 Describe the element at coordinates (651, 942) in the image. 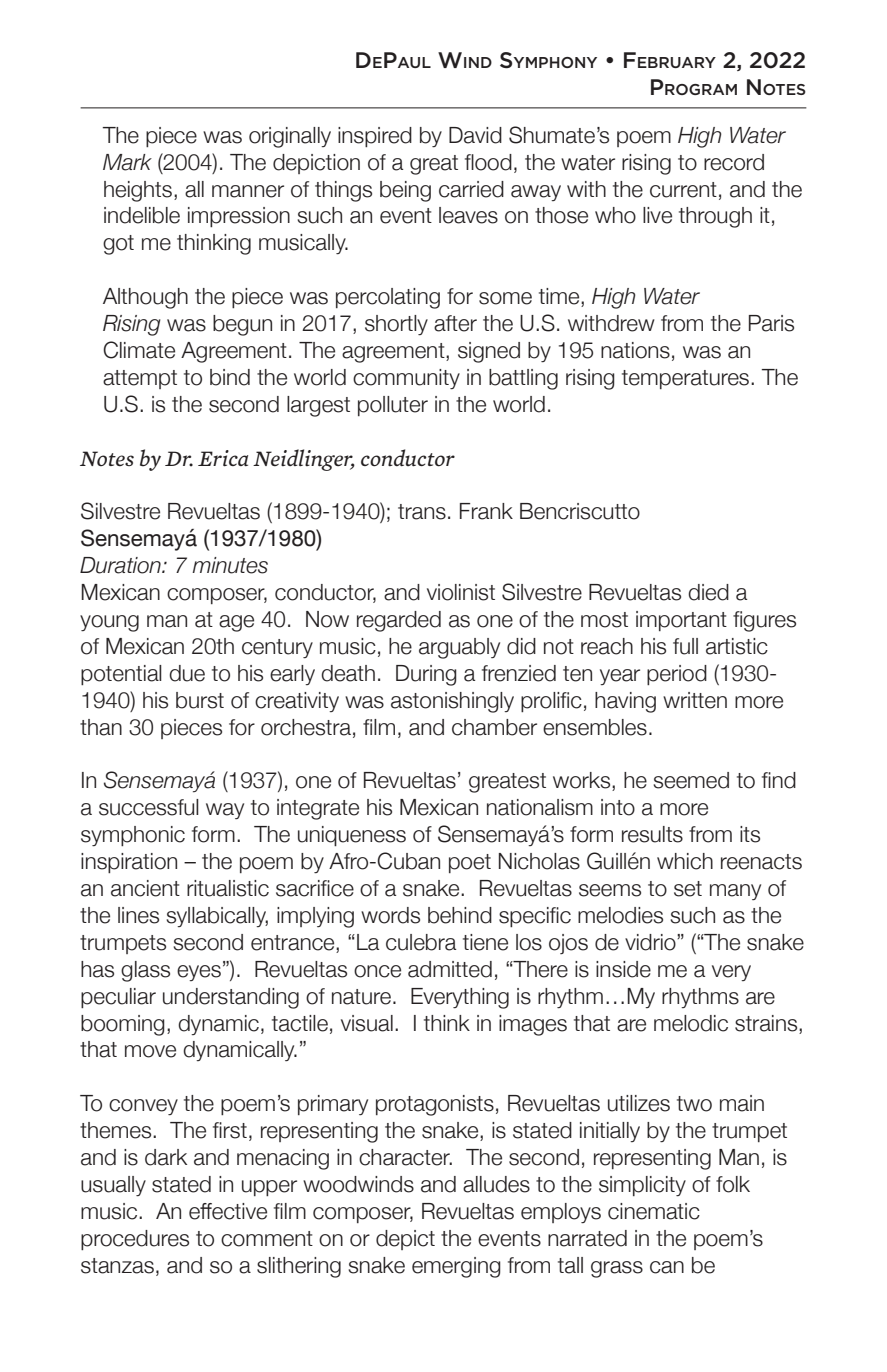

I see `vidrio` at that location.
